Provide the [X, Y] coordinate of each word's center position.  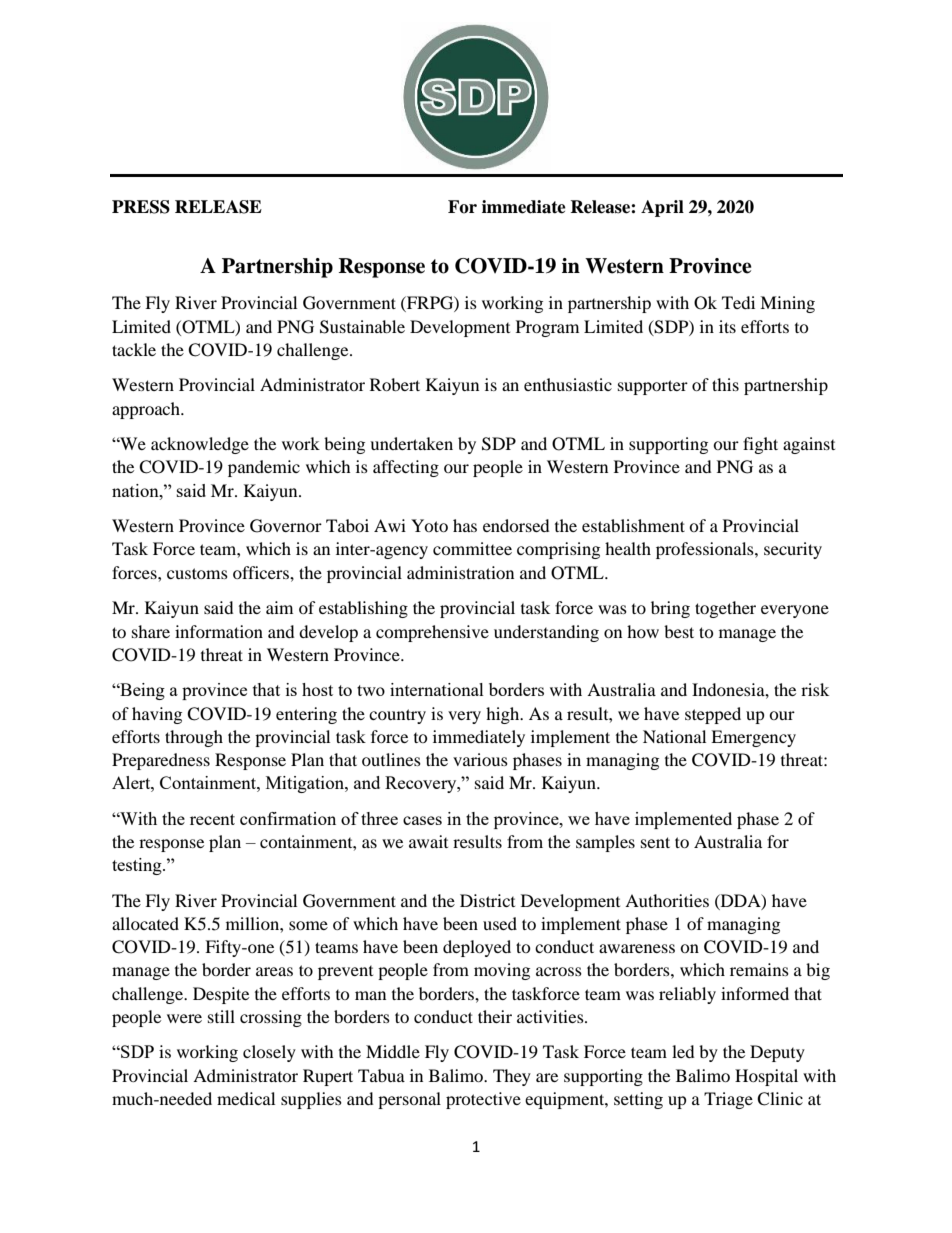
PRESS [141, 207]
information [219, 631]
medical [246, 1098]
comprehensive [432, 633]
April [662, 208]
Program [547, 328]
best [679, 631]
